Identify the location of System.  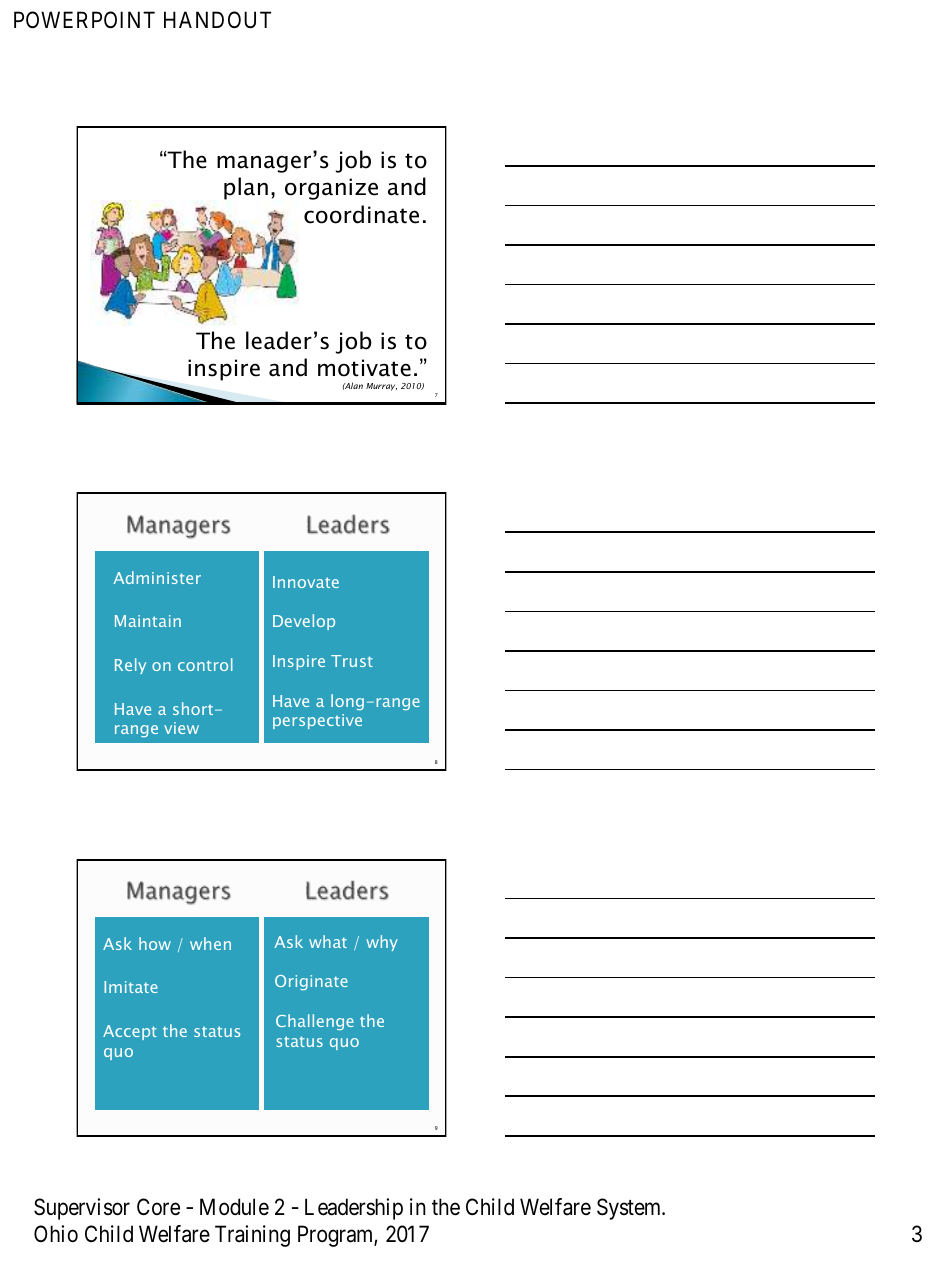
(630, 1209).
